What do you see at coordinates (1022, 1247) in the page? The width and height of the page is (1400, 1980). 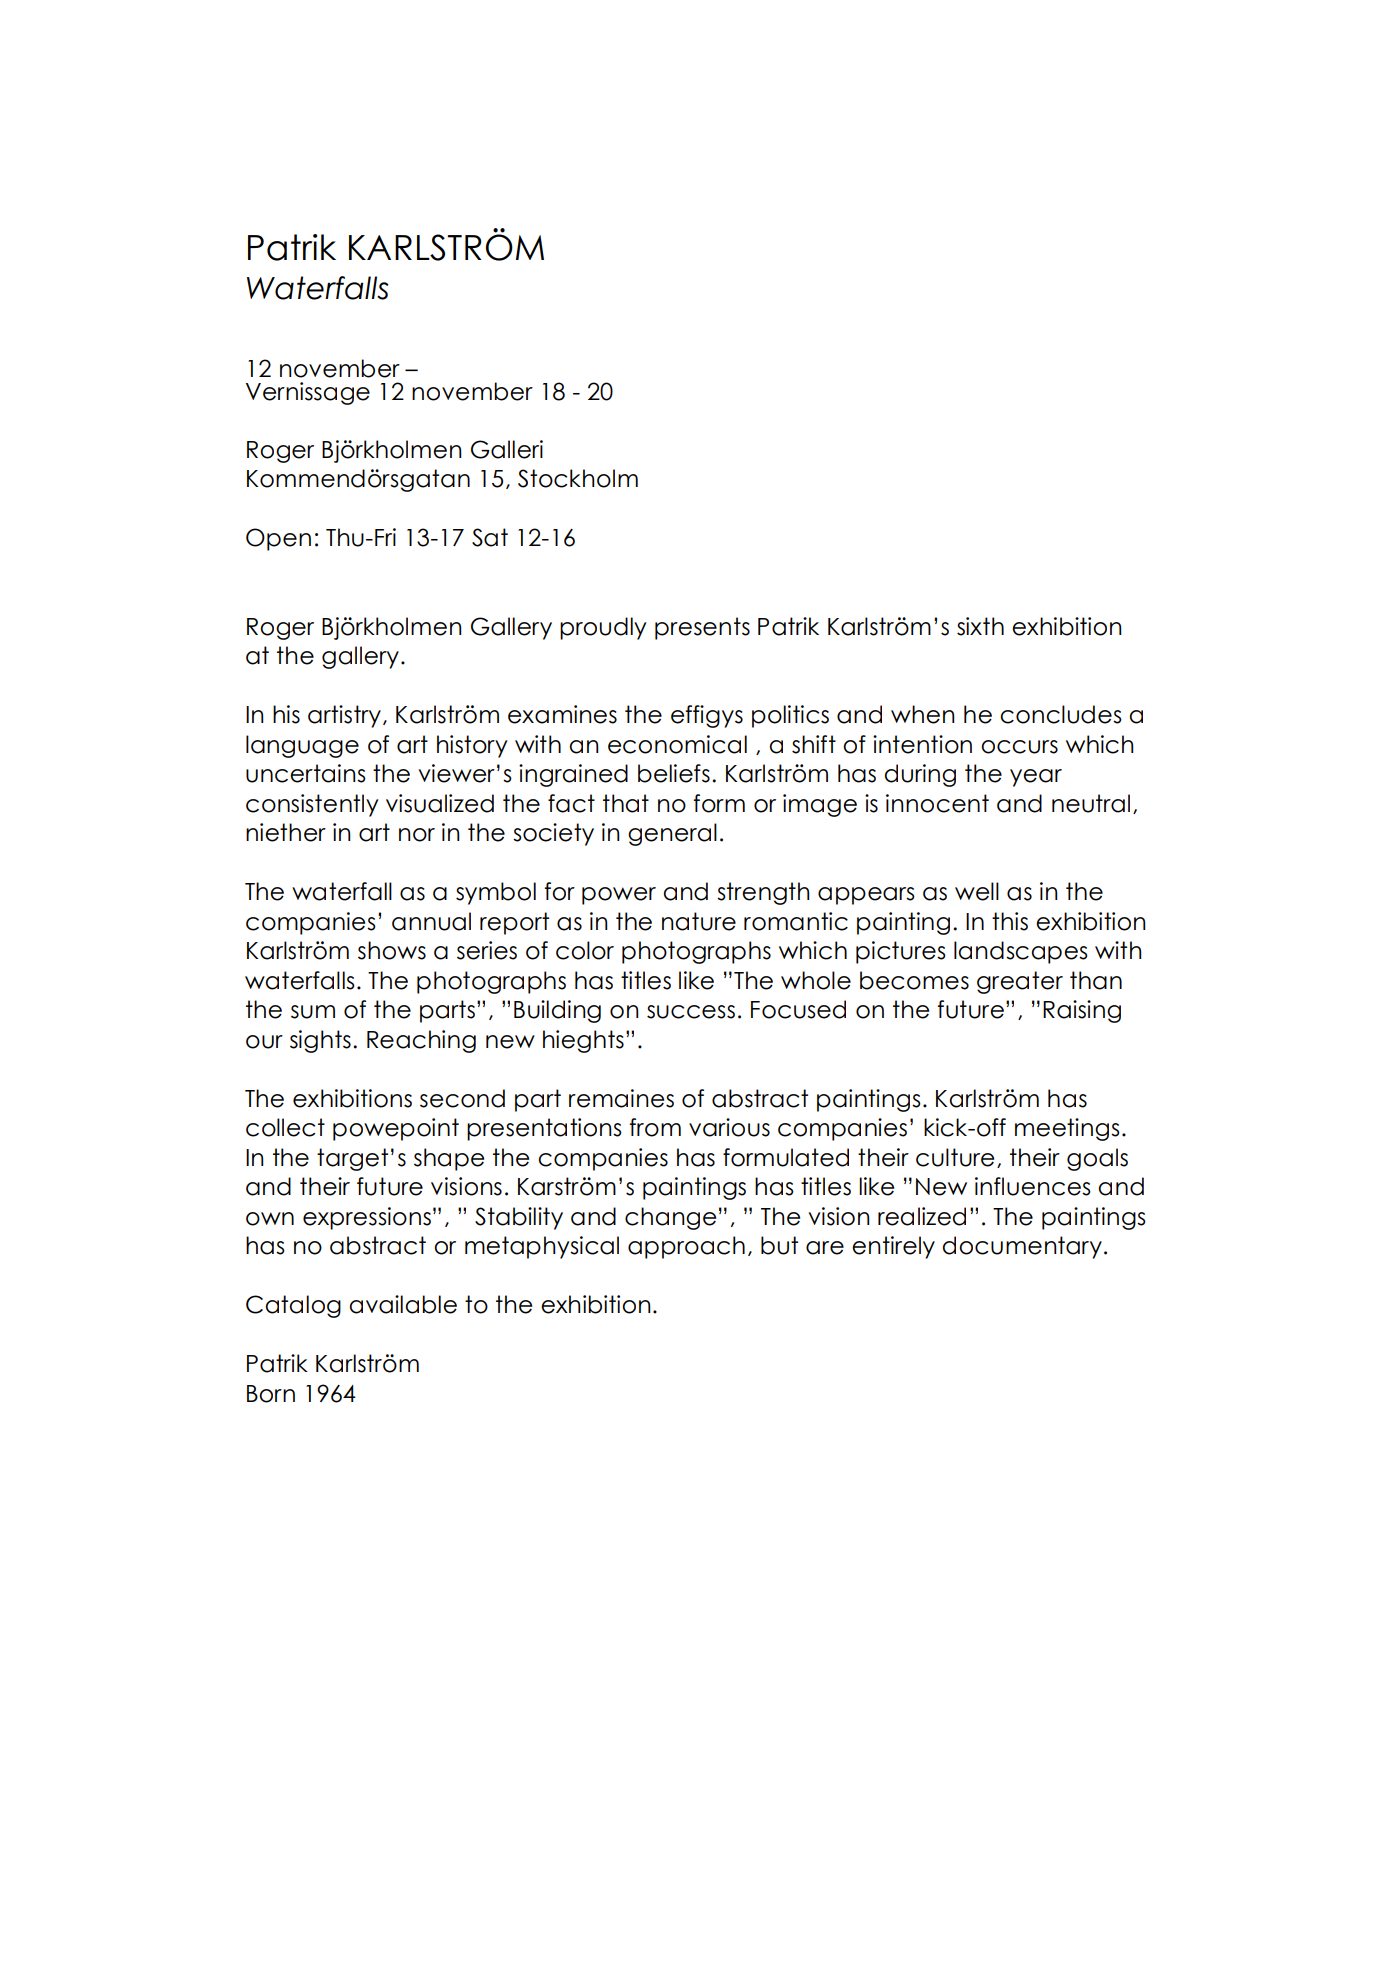 I see `documentary` at bounding box center [1022, 1247].
